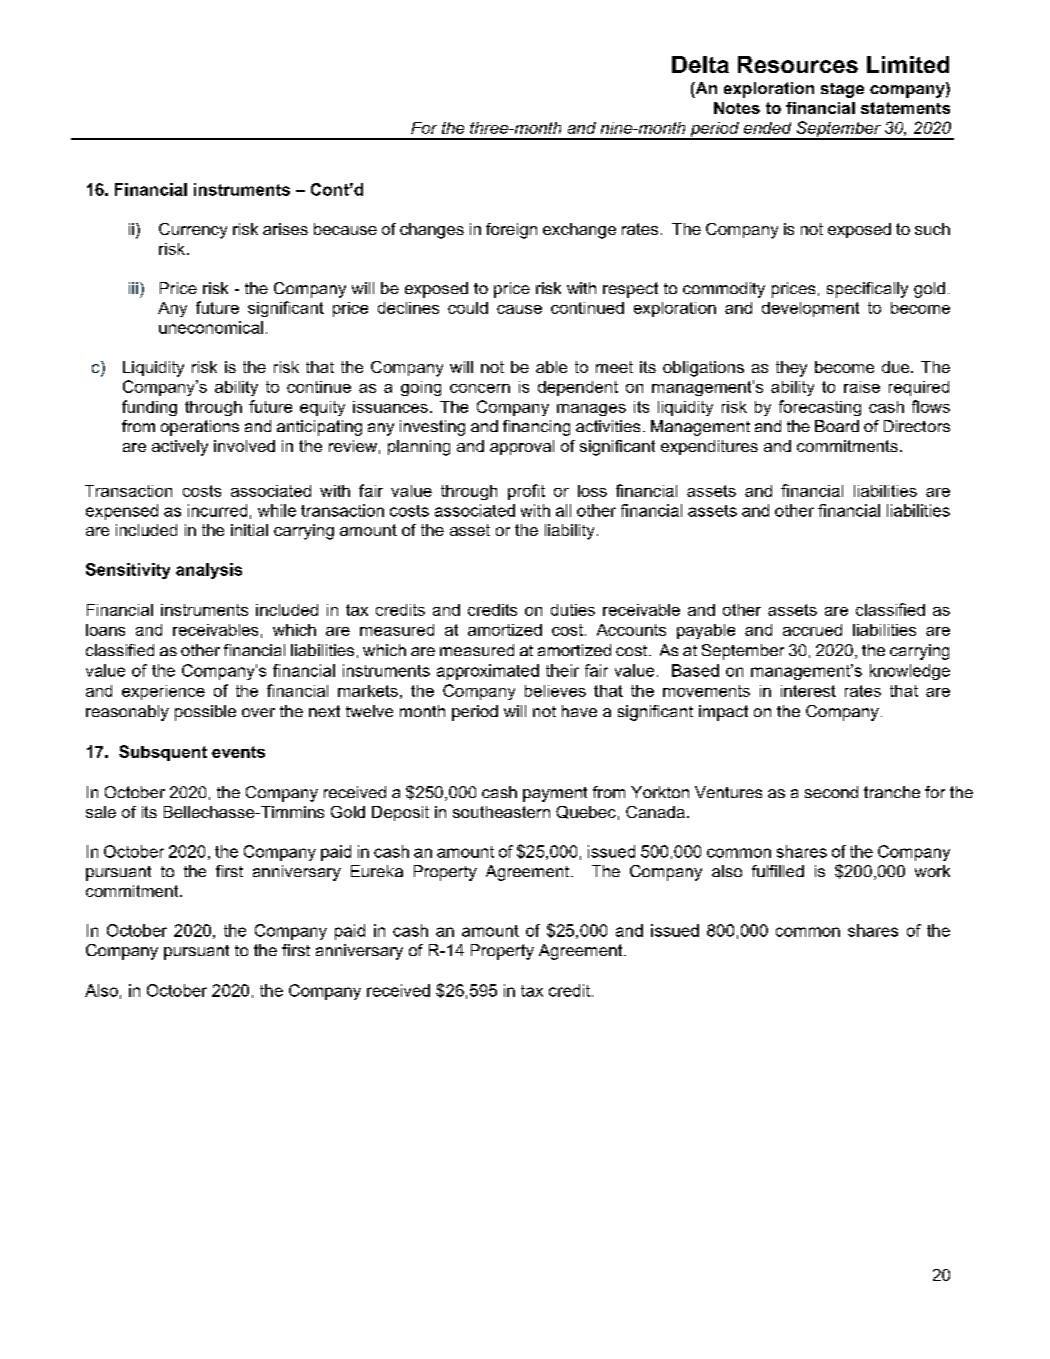  What do you see at coordinates (468, 308) in the screenshot?
I see `could` at bounding box center [468, 308].
